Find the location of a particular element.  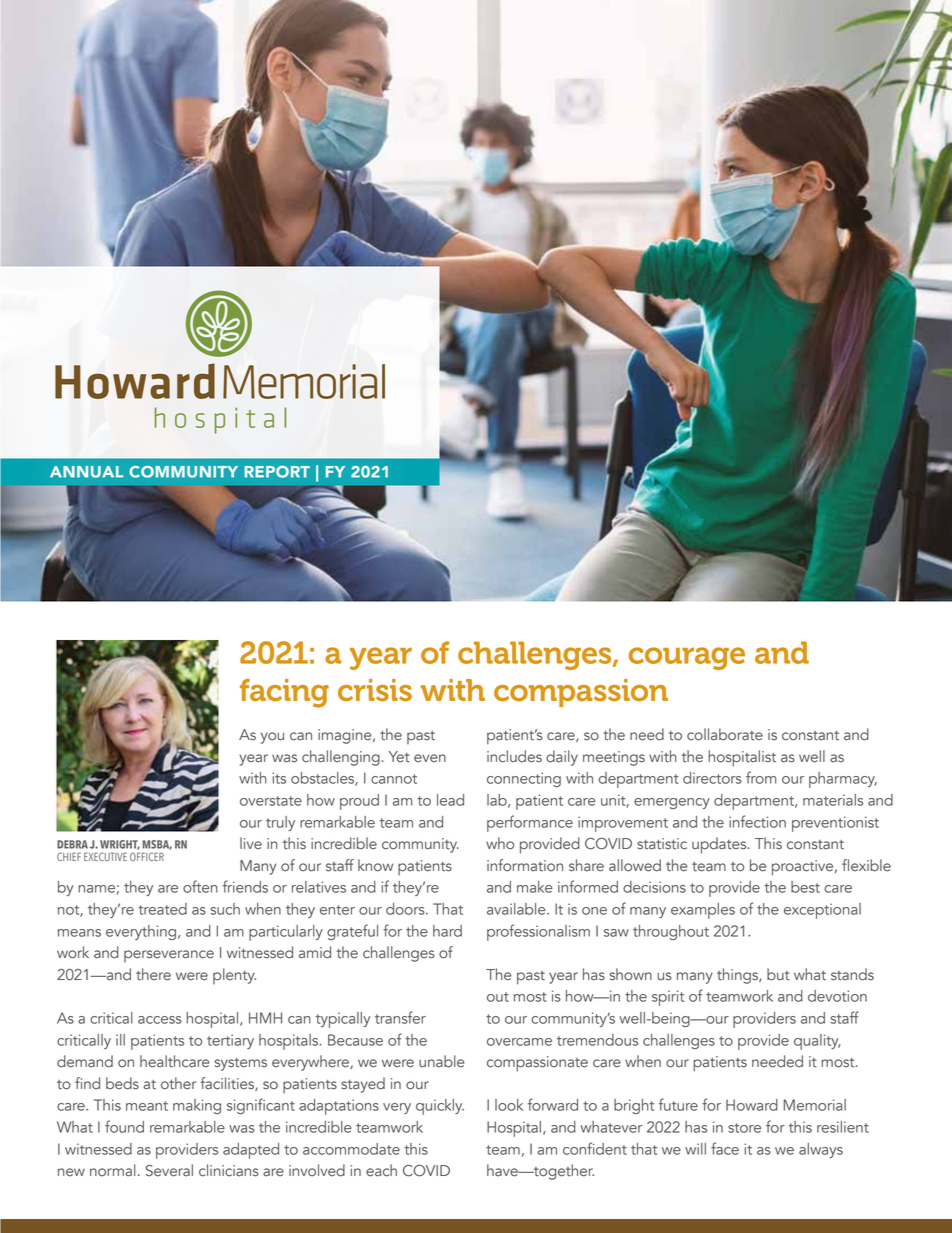

crisis is located at coordinates (375, 690).
